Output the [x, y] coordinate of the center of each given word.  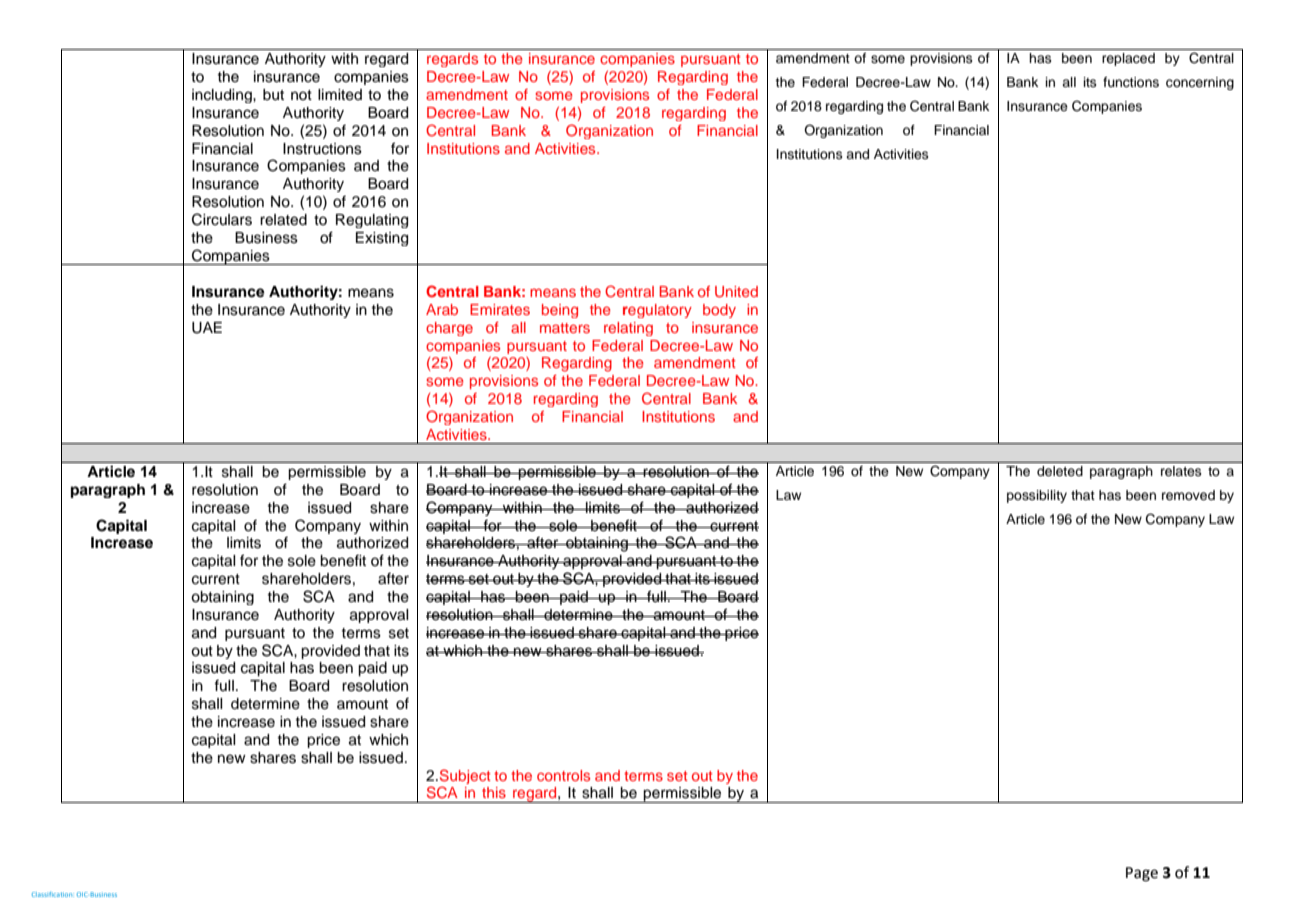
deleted [1060, 471]
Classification [53, 894]
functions [1131, 82]
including [223, 96]
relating [628, 329]
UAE [207, 328]
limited [340, 95]
